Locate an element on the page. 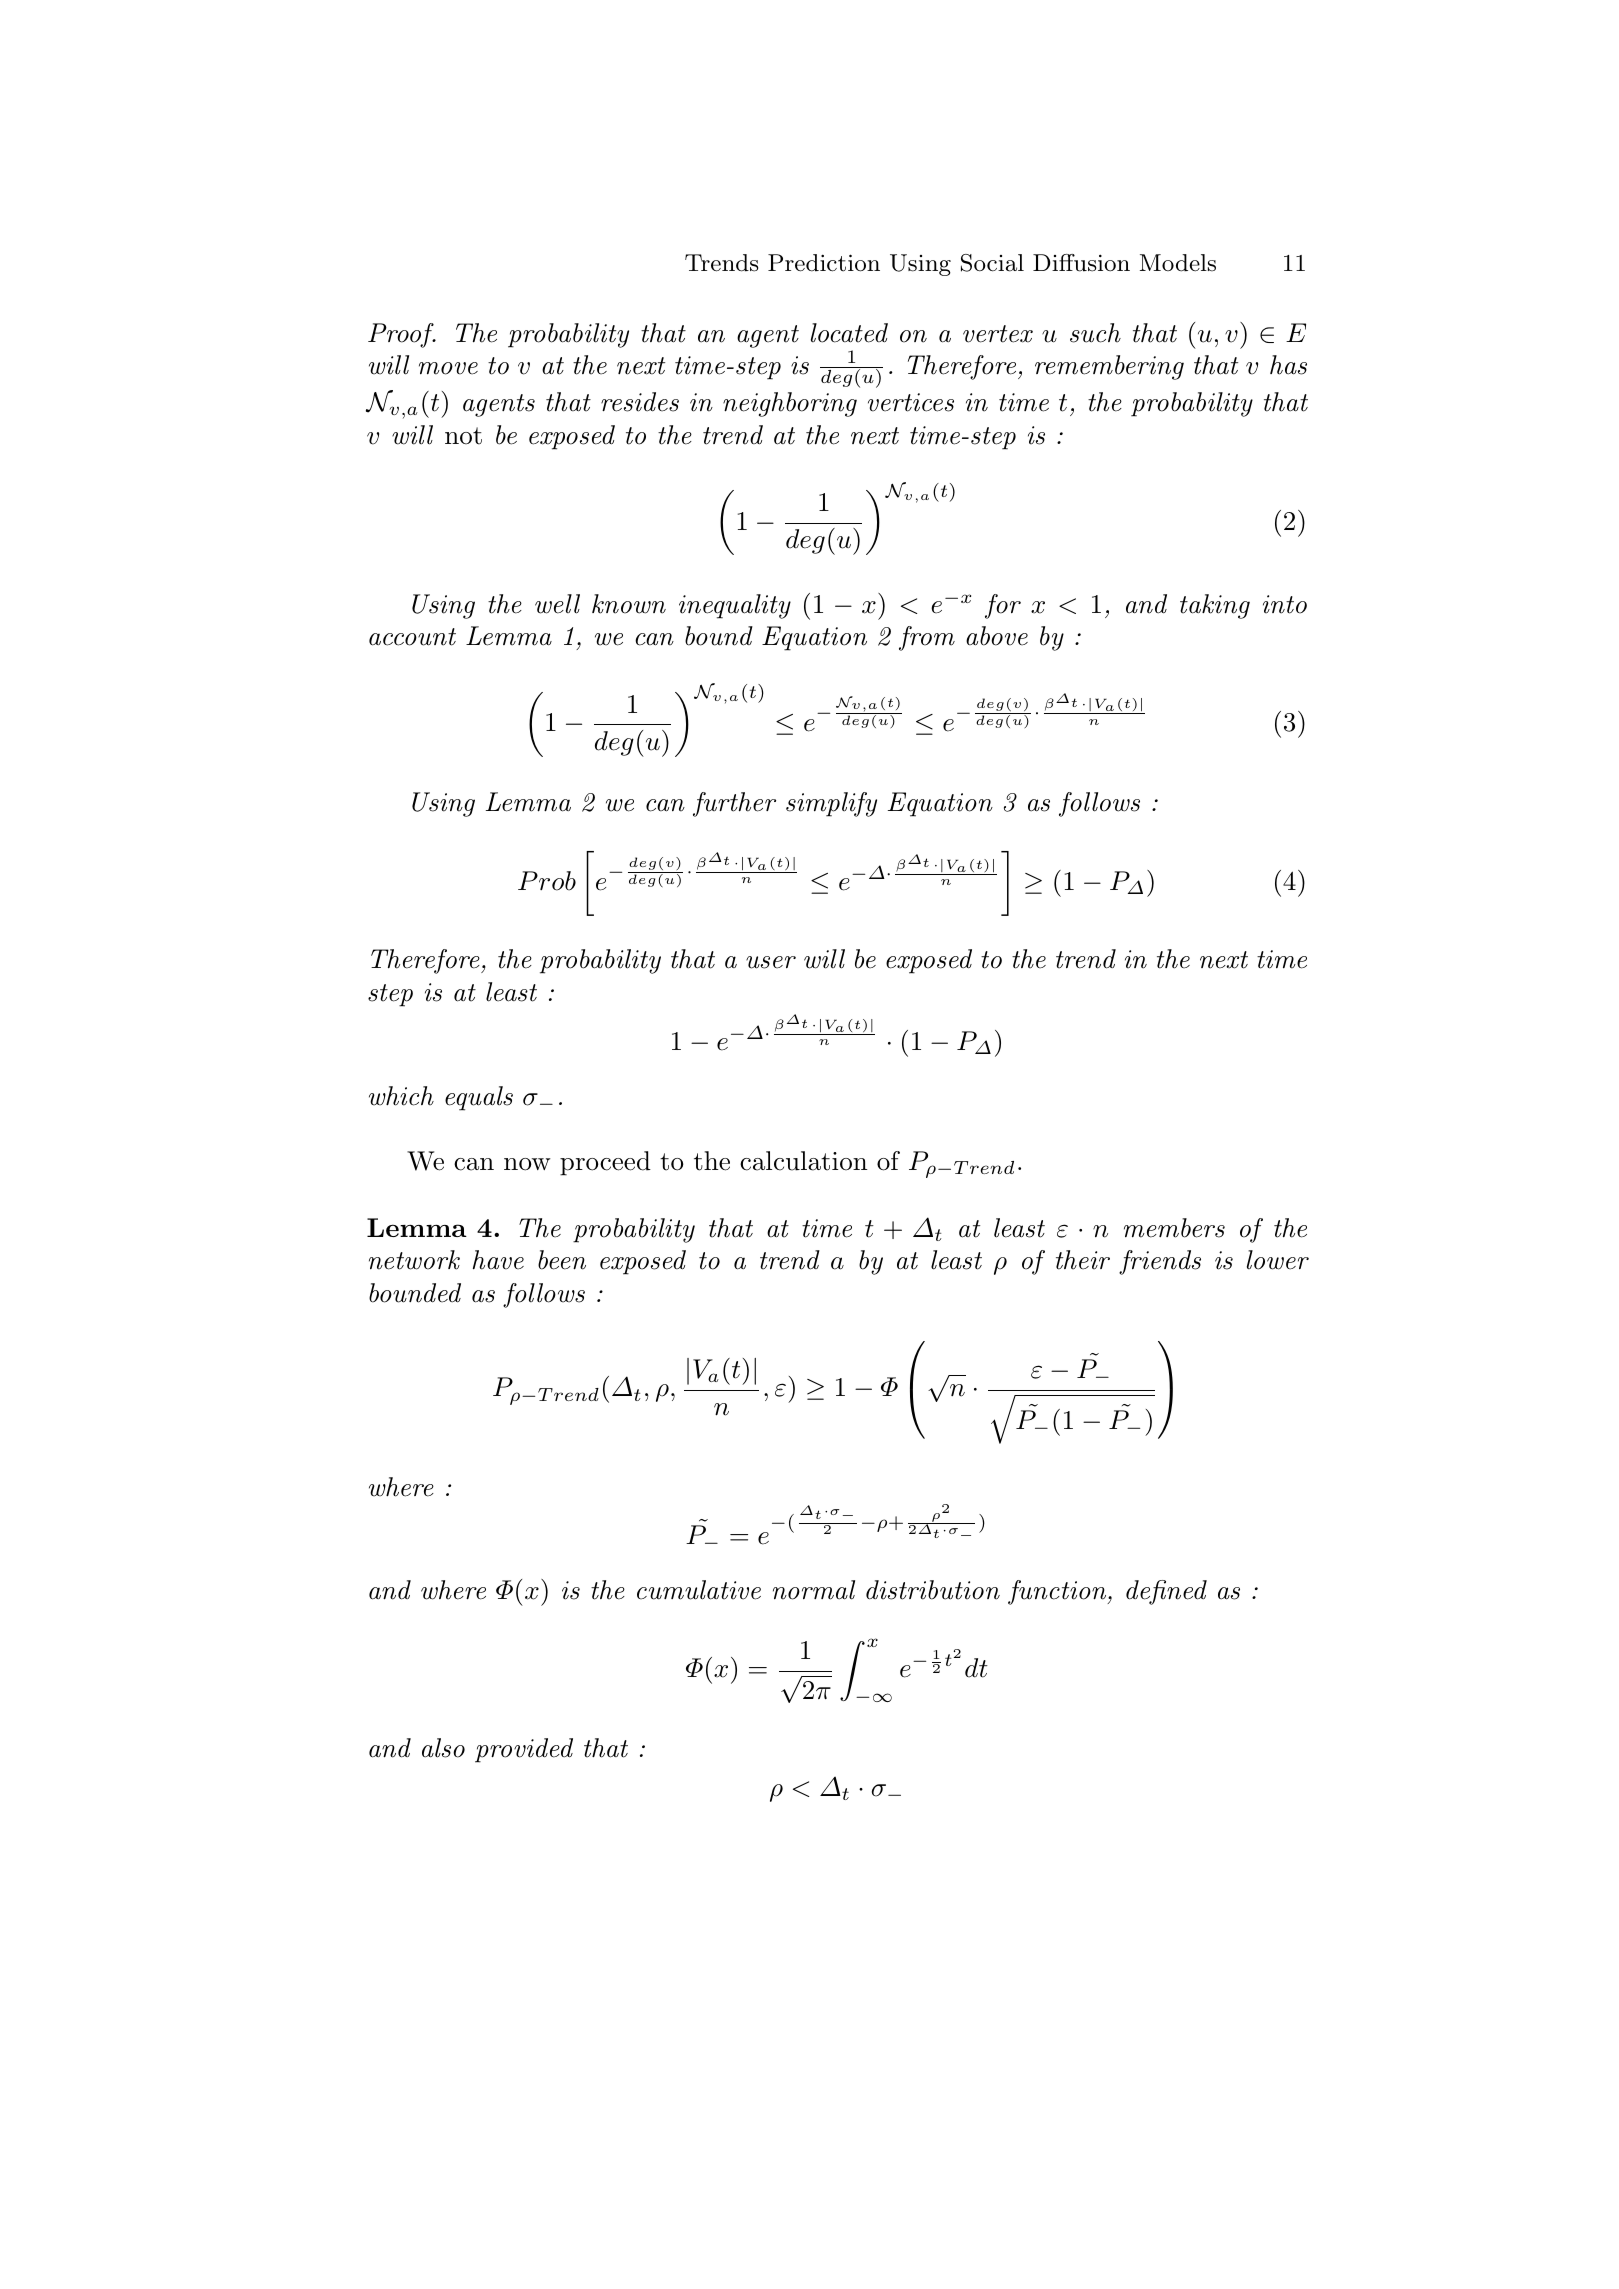 The image size is (1619, 2289). have is located at coordinates (498, 1260).
